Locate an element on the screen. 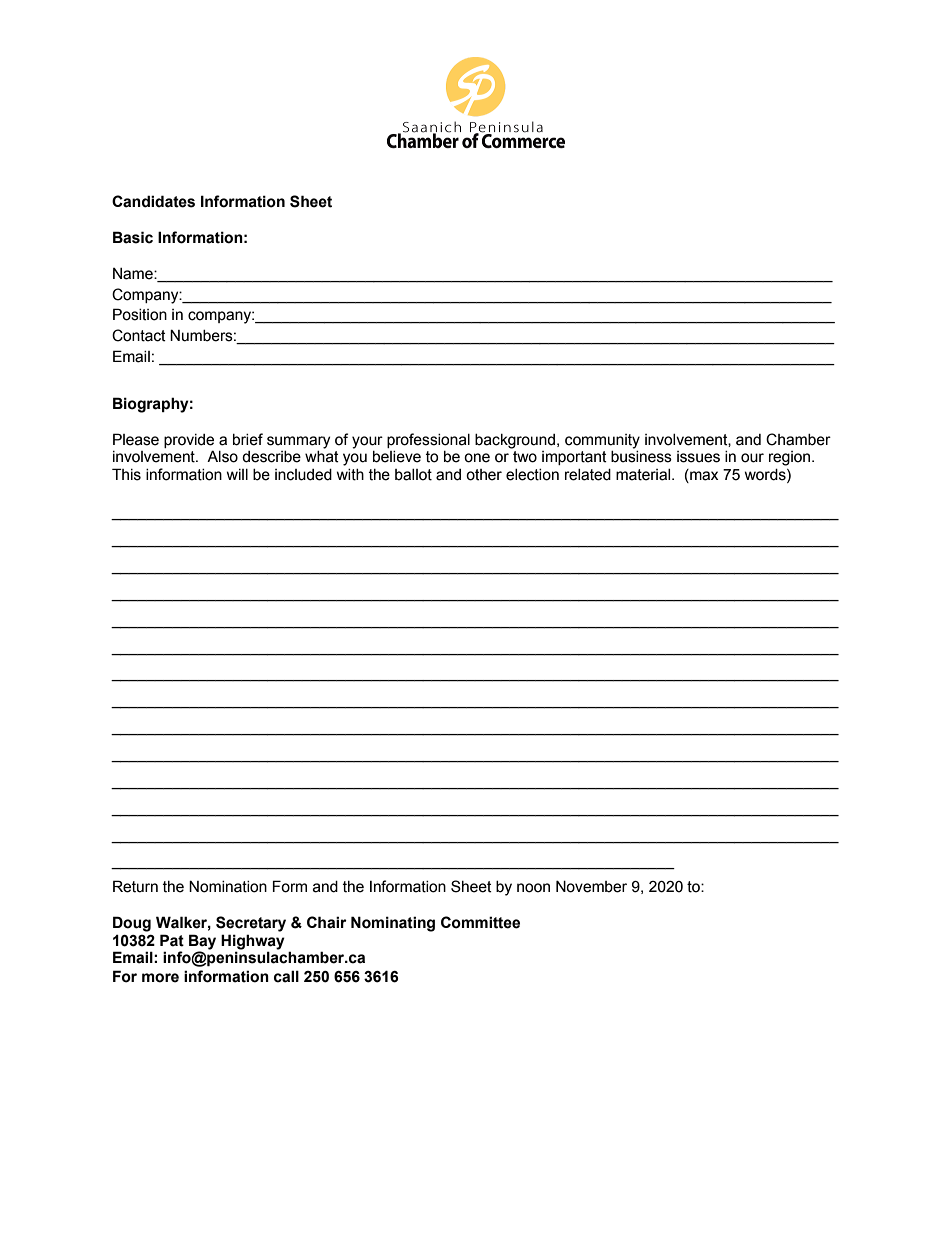  Bay is located at coordinates (202, 942).
